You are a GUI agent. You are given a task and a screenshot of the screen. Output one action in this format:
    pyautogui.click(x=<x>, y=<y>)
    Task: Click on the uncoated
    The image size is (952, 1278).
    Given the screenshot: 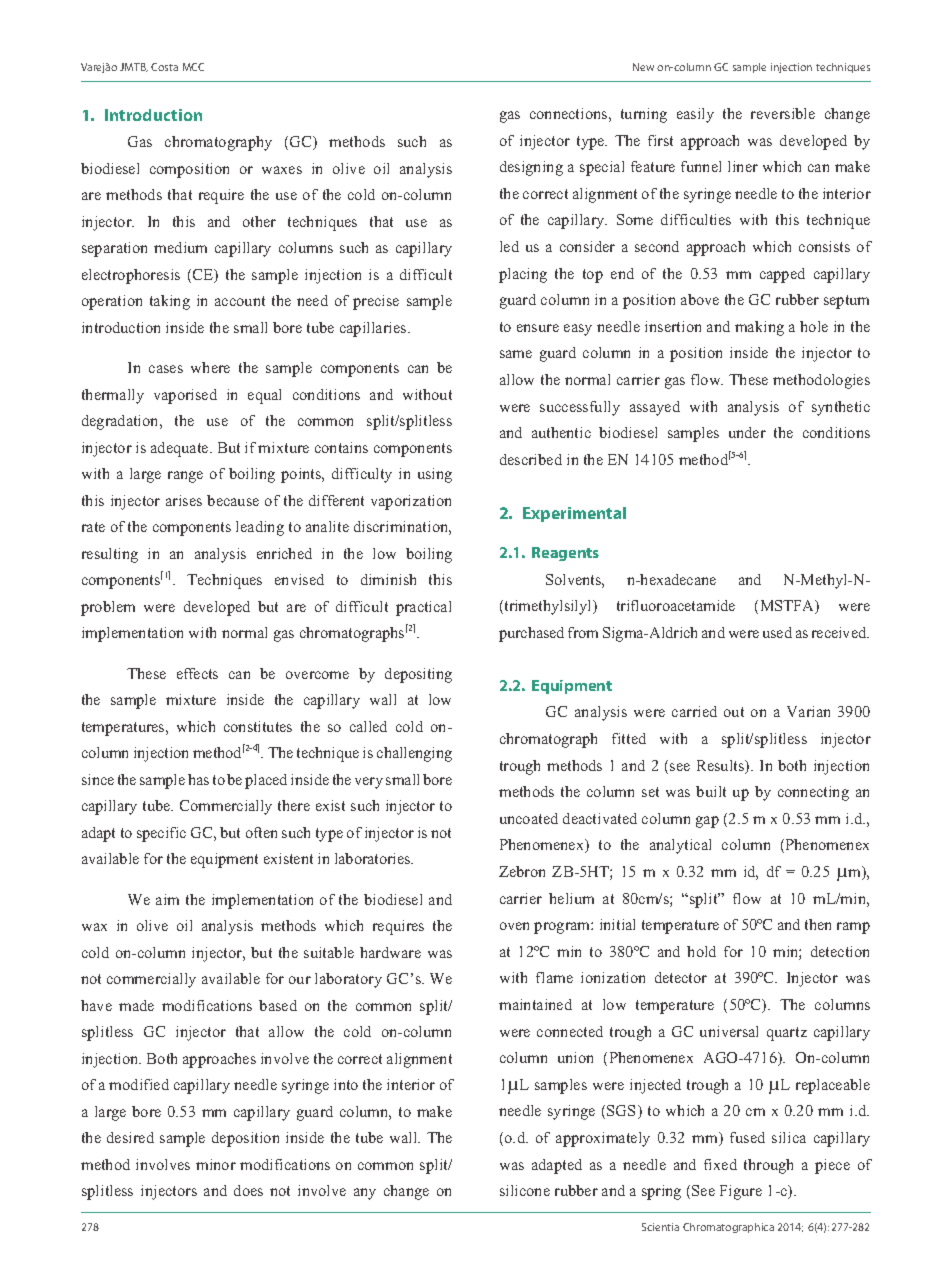 What is the action you would take?
    pyautogui.click(x=529, y=818)
